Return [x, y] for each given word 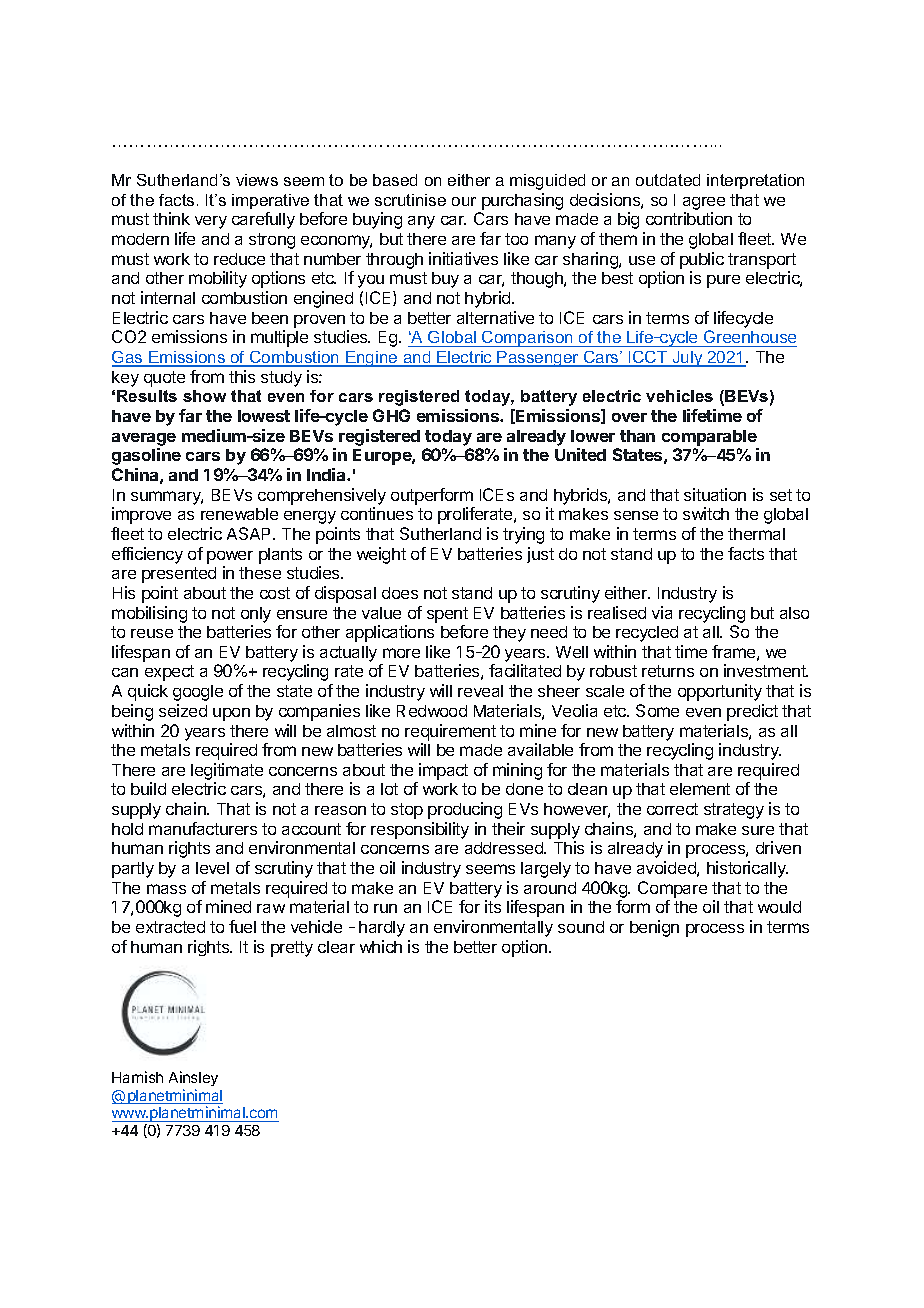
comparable [709, 438]
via [662, 612]
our [464, 201]
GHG [391, 415]
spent [447, 615]
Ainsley [193, 1078]
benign [654, 928]
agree [704, 205]
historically [747, 869]
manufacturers [203, 828]
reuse [152, 633]
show [204, 396]
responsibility [420, 830]
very [211, 222]
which [381, 946]
